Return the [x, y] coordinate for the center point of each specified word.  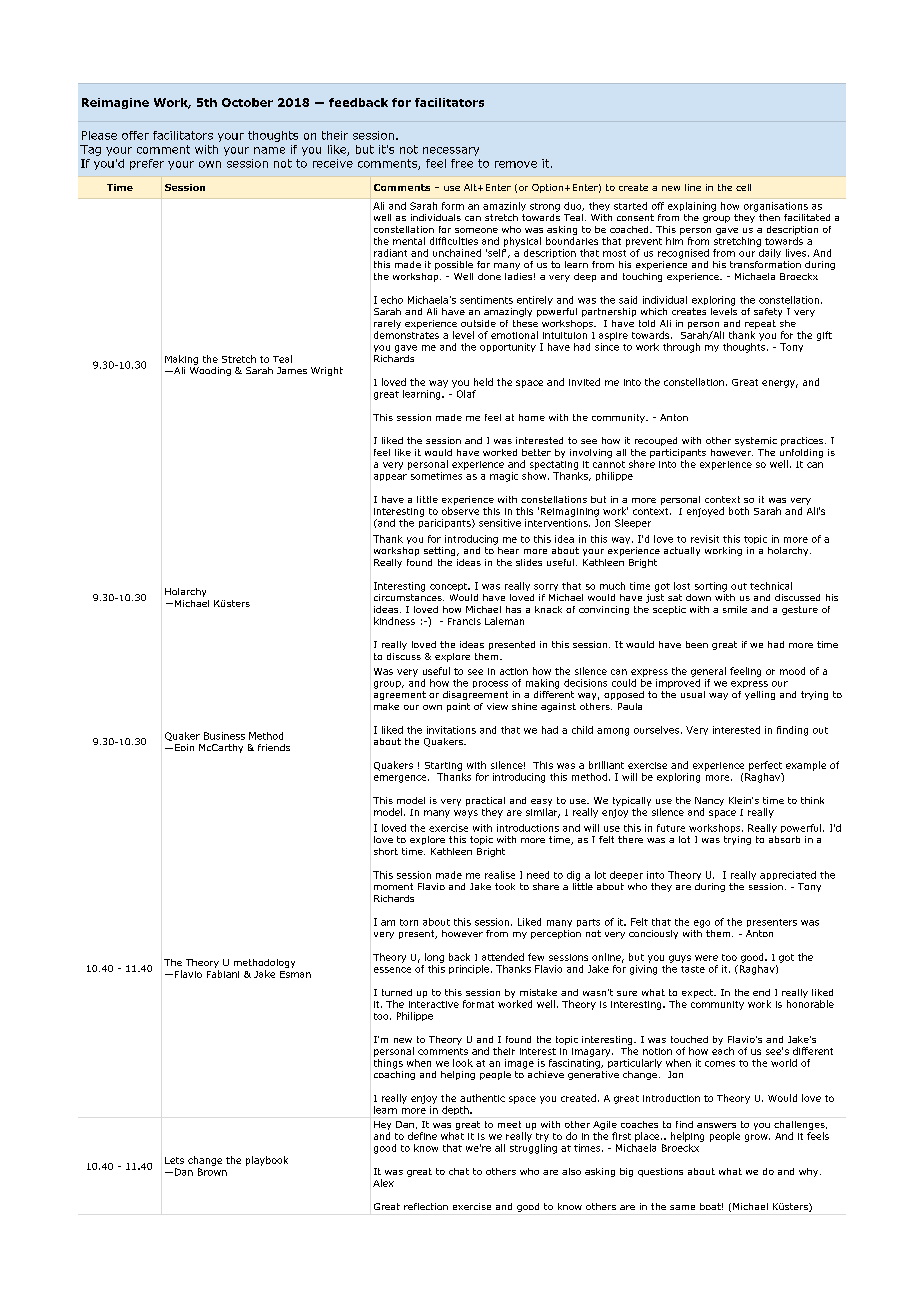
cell [743, 187]
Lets [174, 1160]
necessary [451, 151]
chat [459, 1171]
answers [716, 1125]
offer [135, 135]
